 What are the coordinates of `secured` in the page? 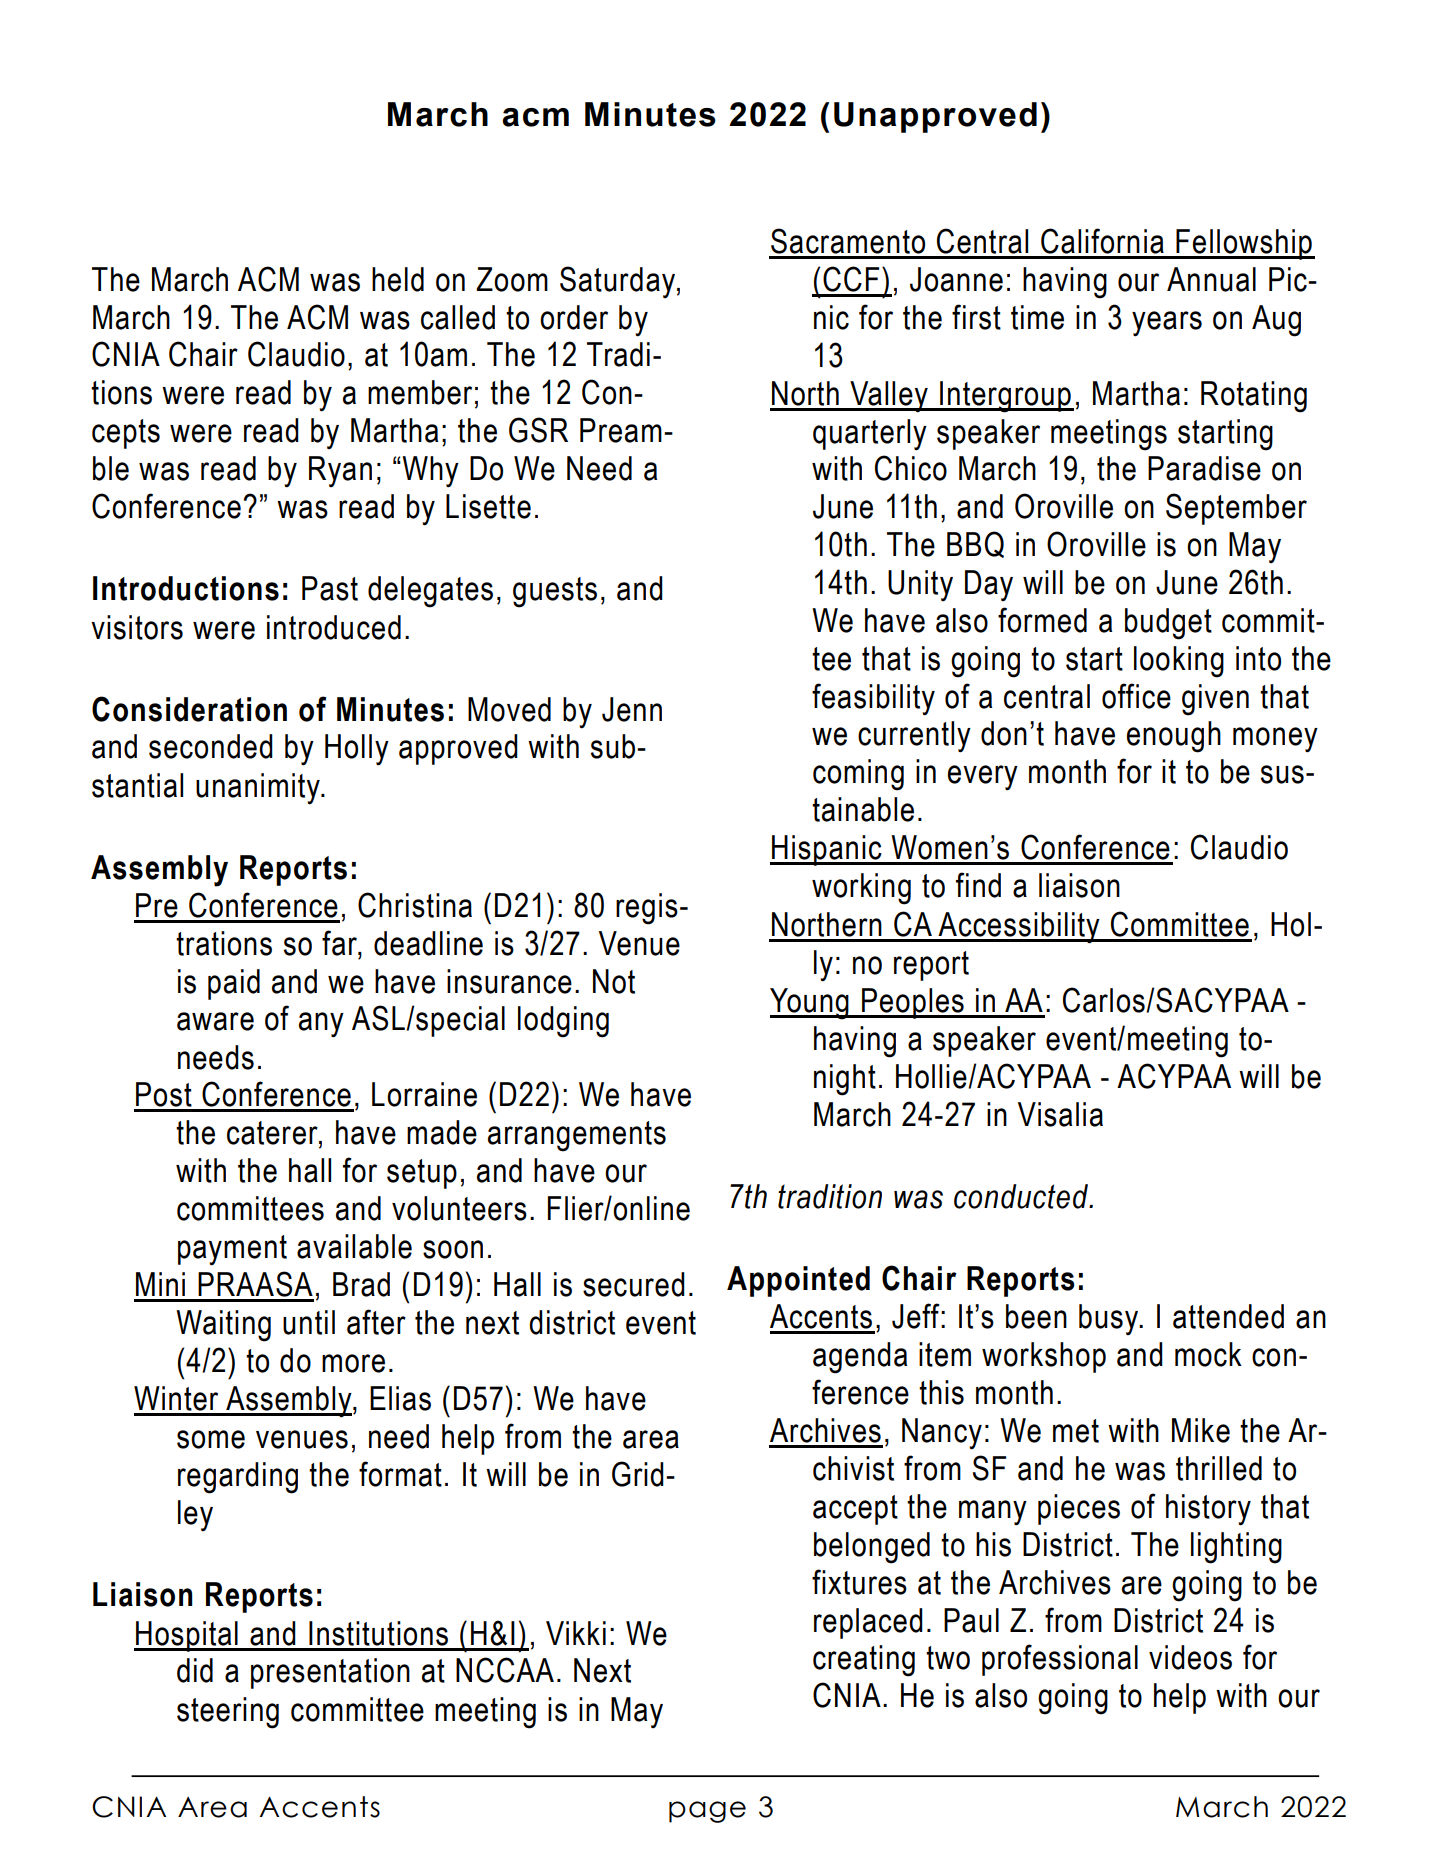 It's located at (634, 1284).
